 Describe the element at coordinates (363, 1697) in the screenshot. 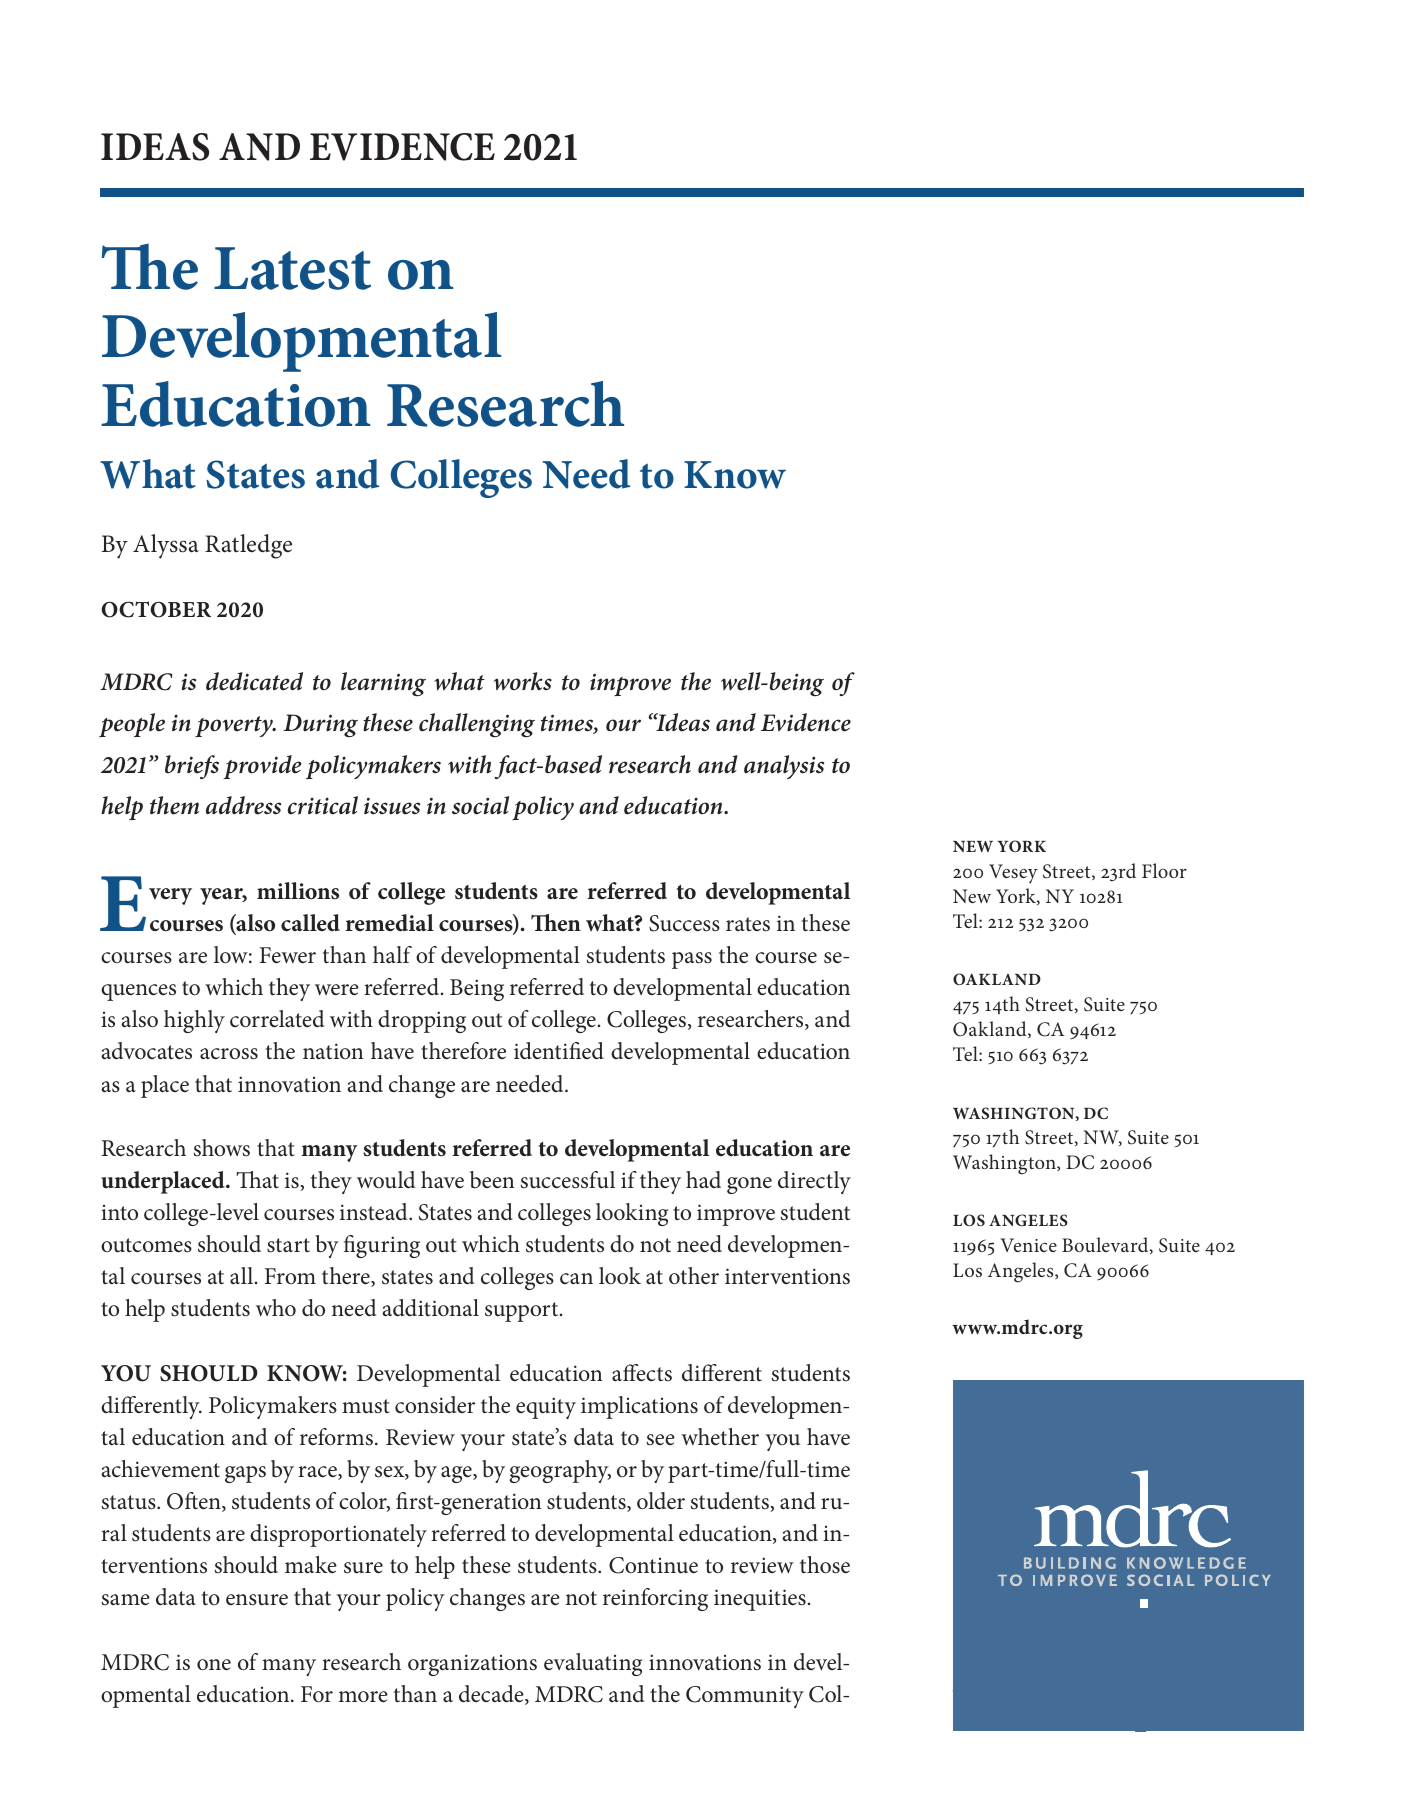

I see `more` at that location.
